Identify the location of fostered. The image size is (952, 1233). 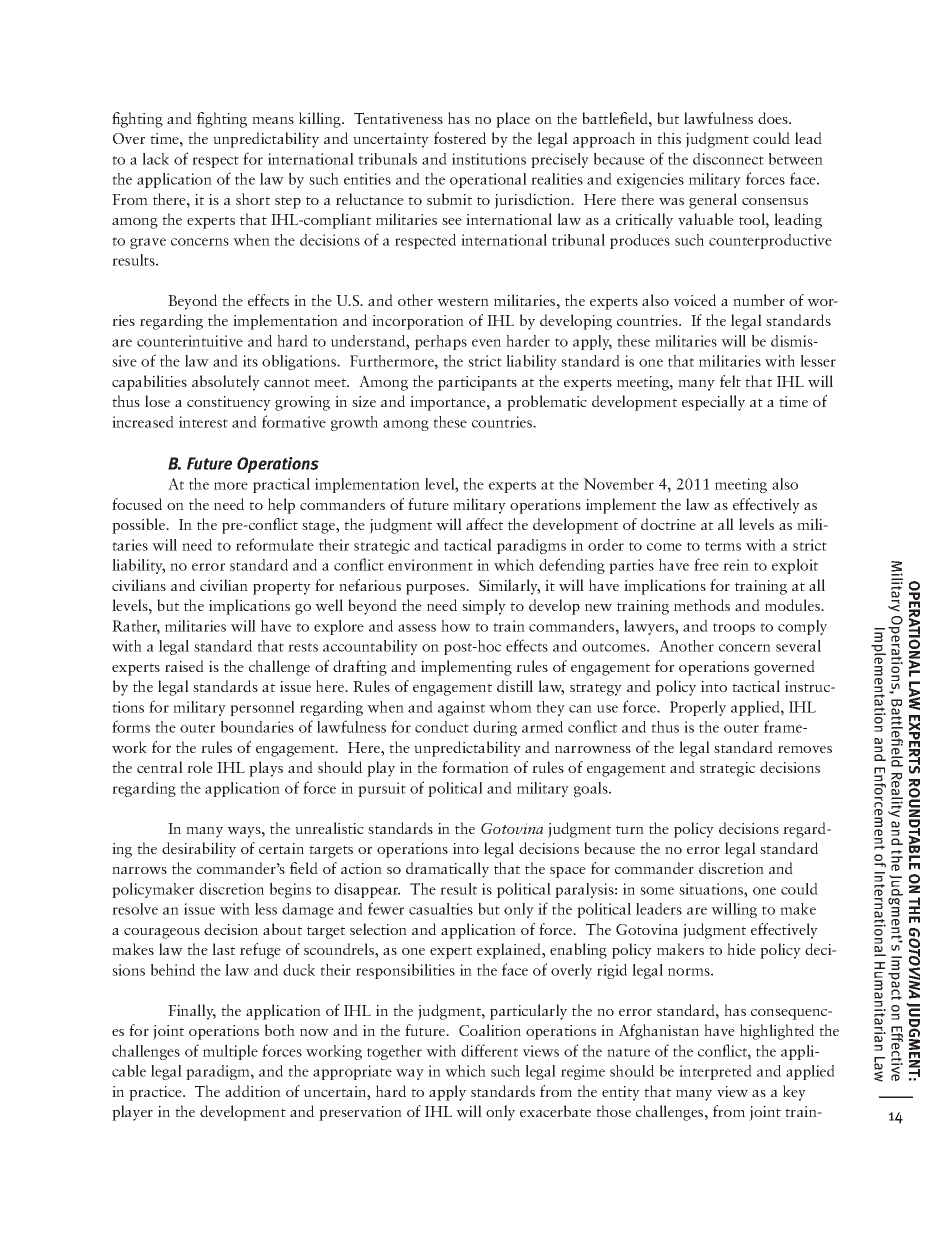
(460, 138).
